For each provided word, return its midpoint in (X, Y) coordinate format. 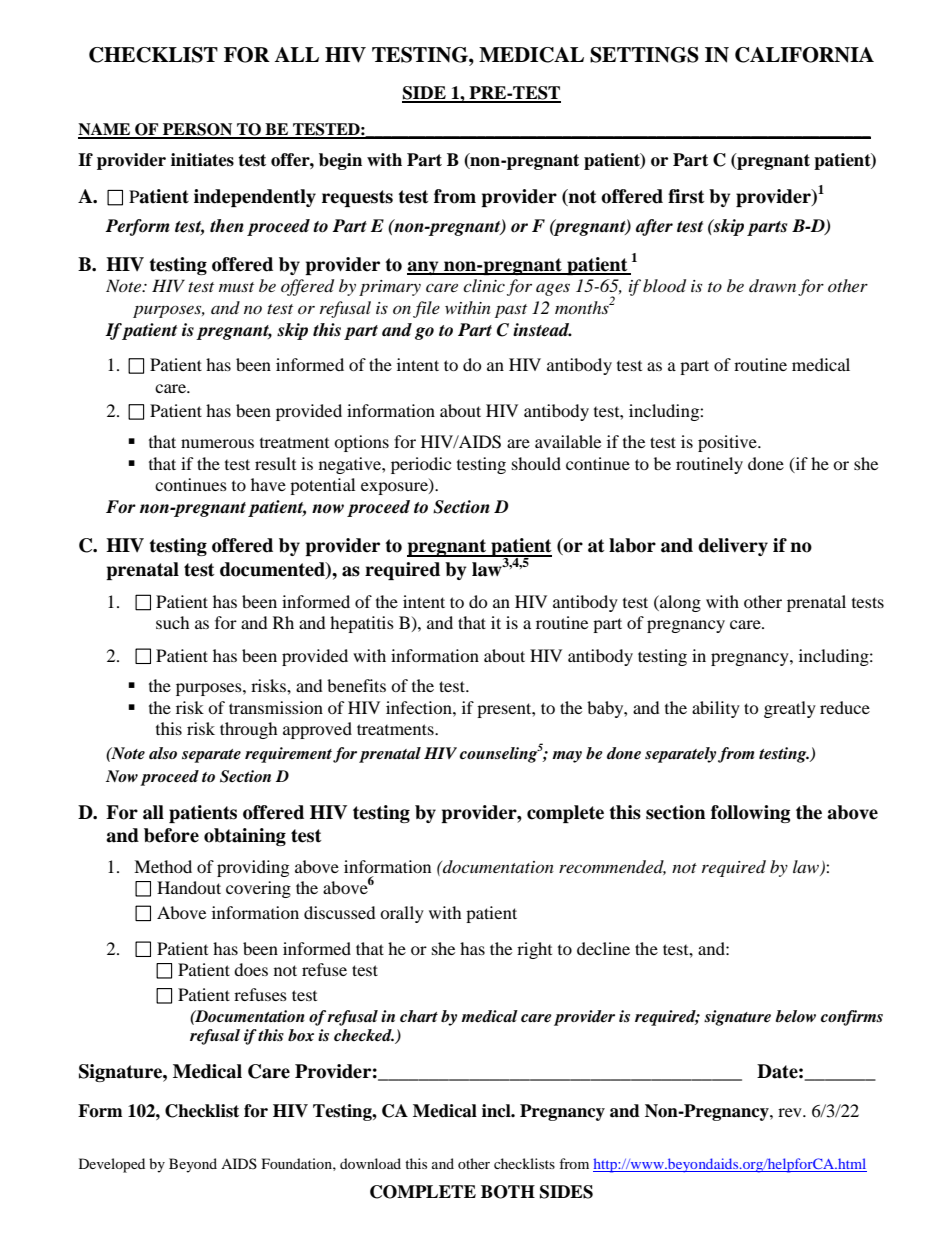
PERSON (198, 130)
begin (340, 161)
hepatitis (362, 624)
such (173, 622)
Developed (112, 1165)
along (679, 603)
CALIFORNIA (804, 55)
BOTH (508, 1192)
